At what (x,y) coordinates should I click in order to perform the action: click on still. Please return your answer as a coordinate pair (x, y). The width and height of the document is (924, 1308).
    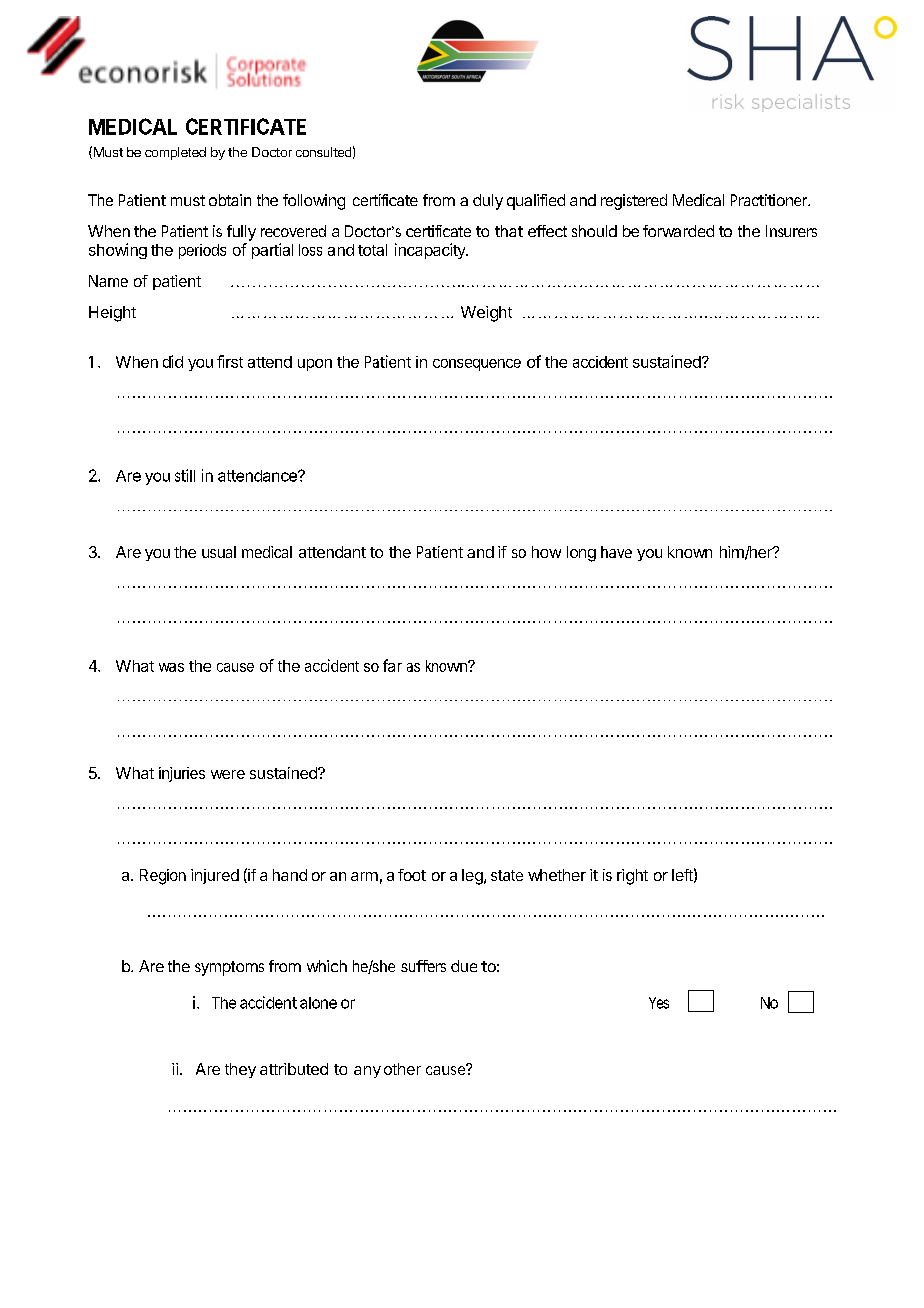
    Looking at the image, I should click on (185, 475).
